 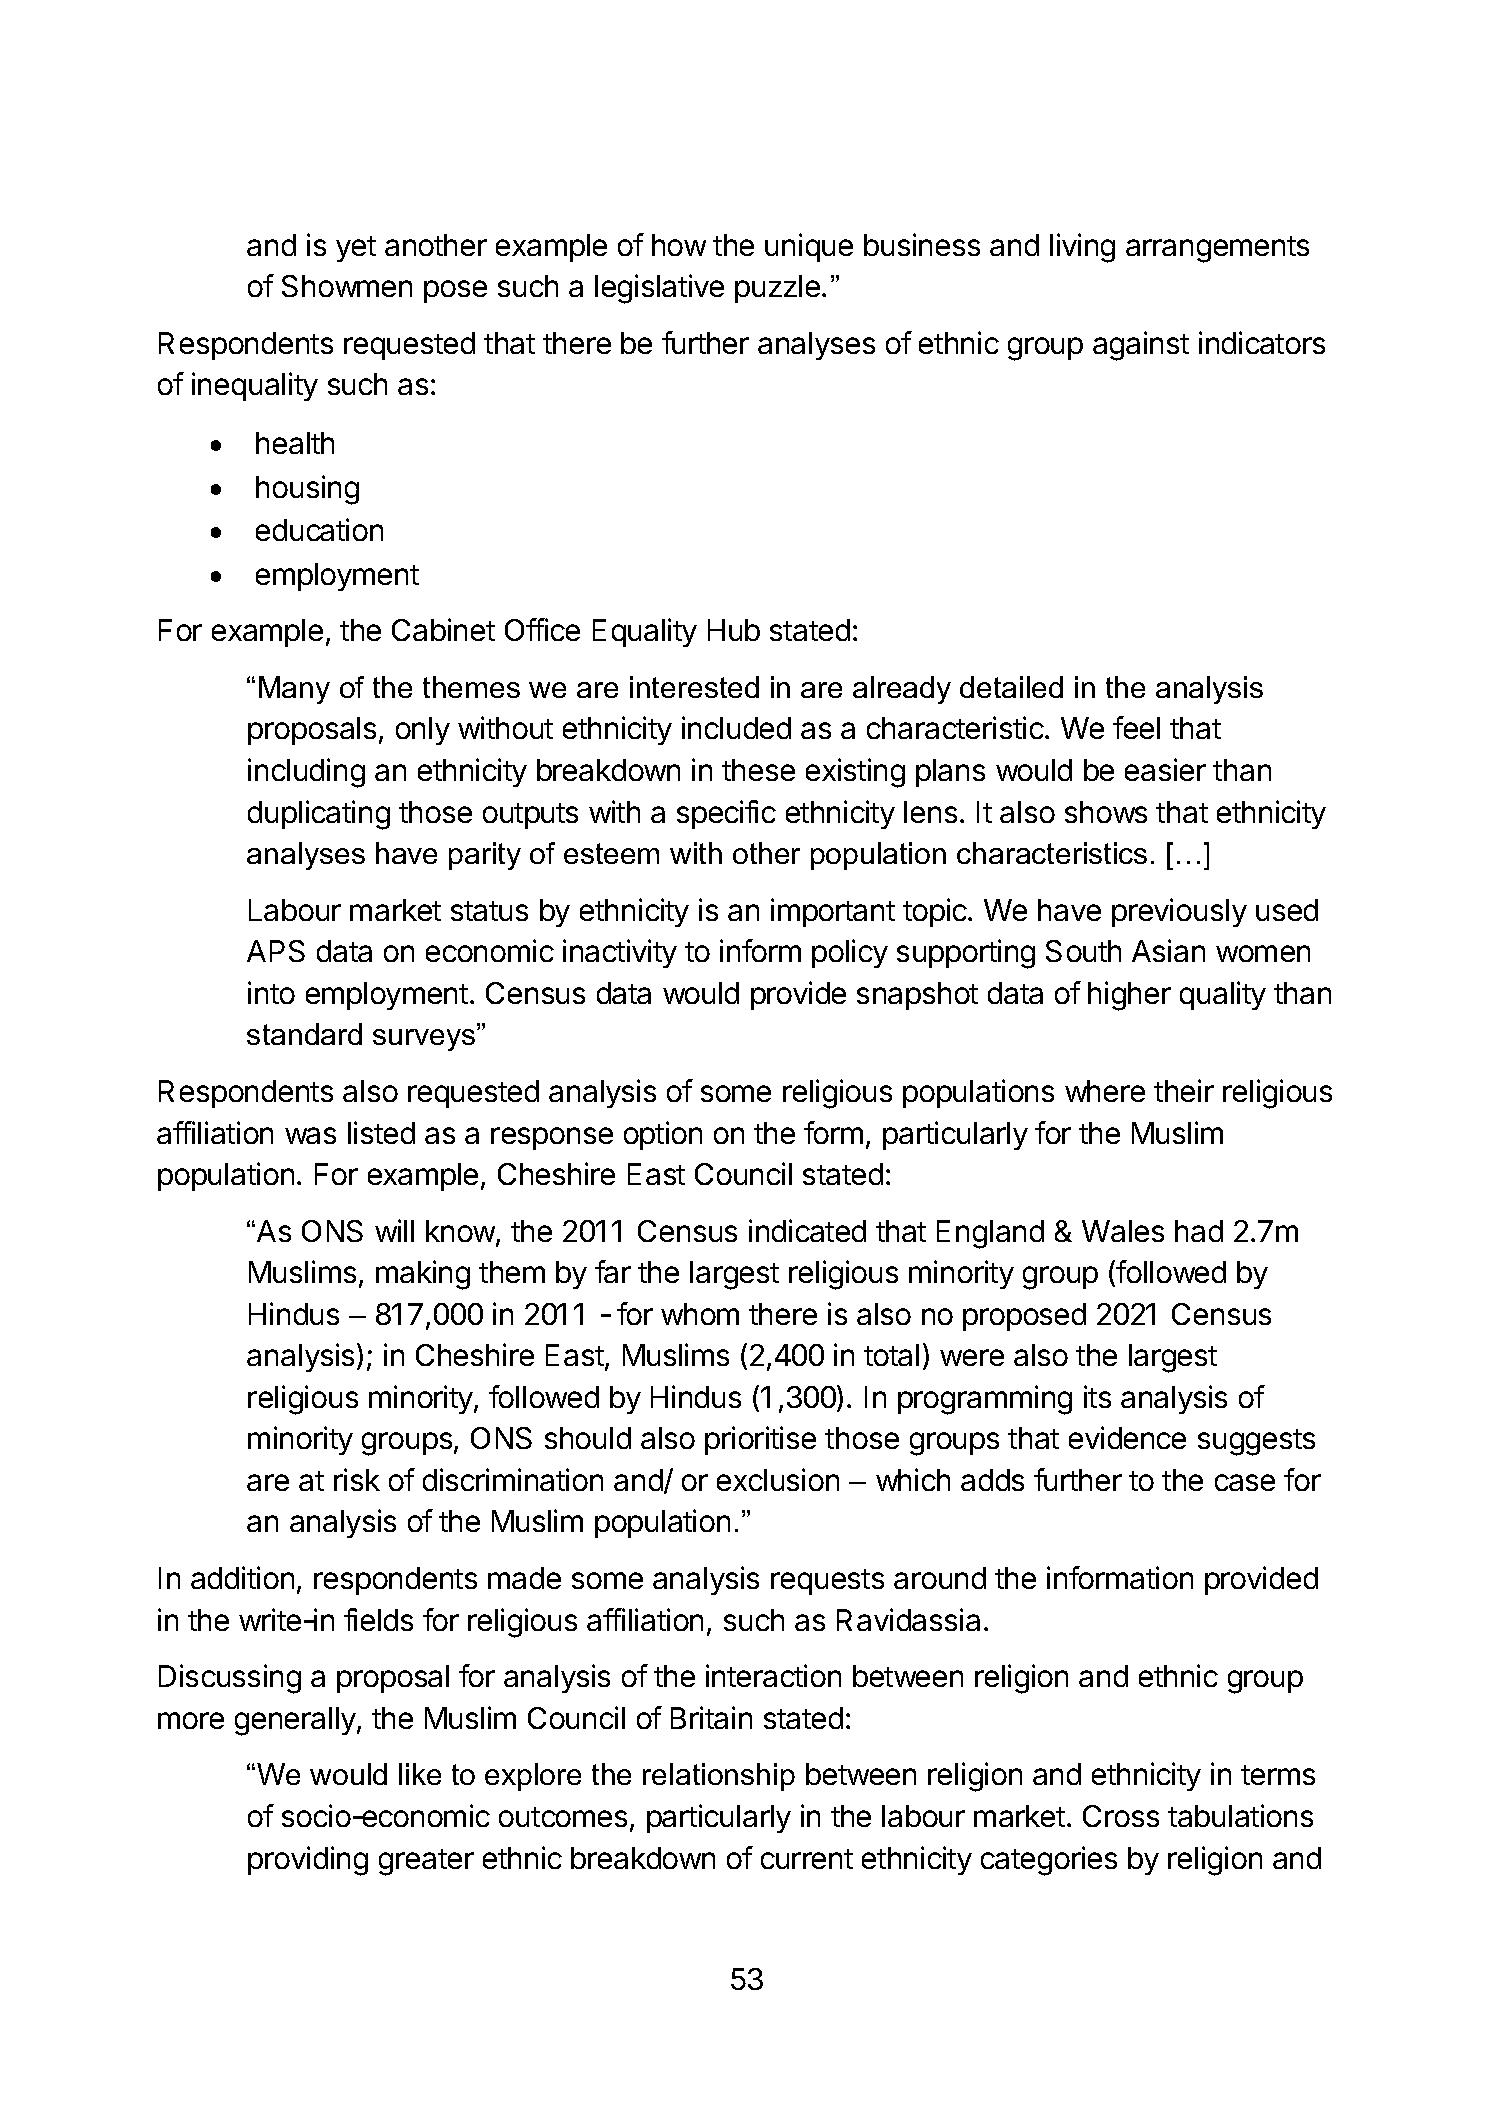 I want to click on providing, so click(x=308, y=1861).
